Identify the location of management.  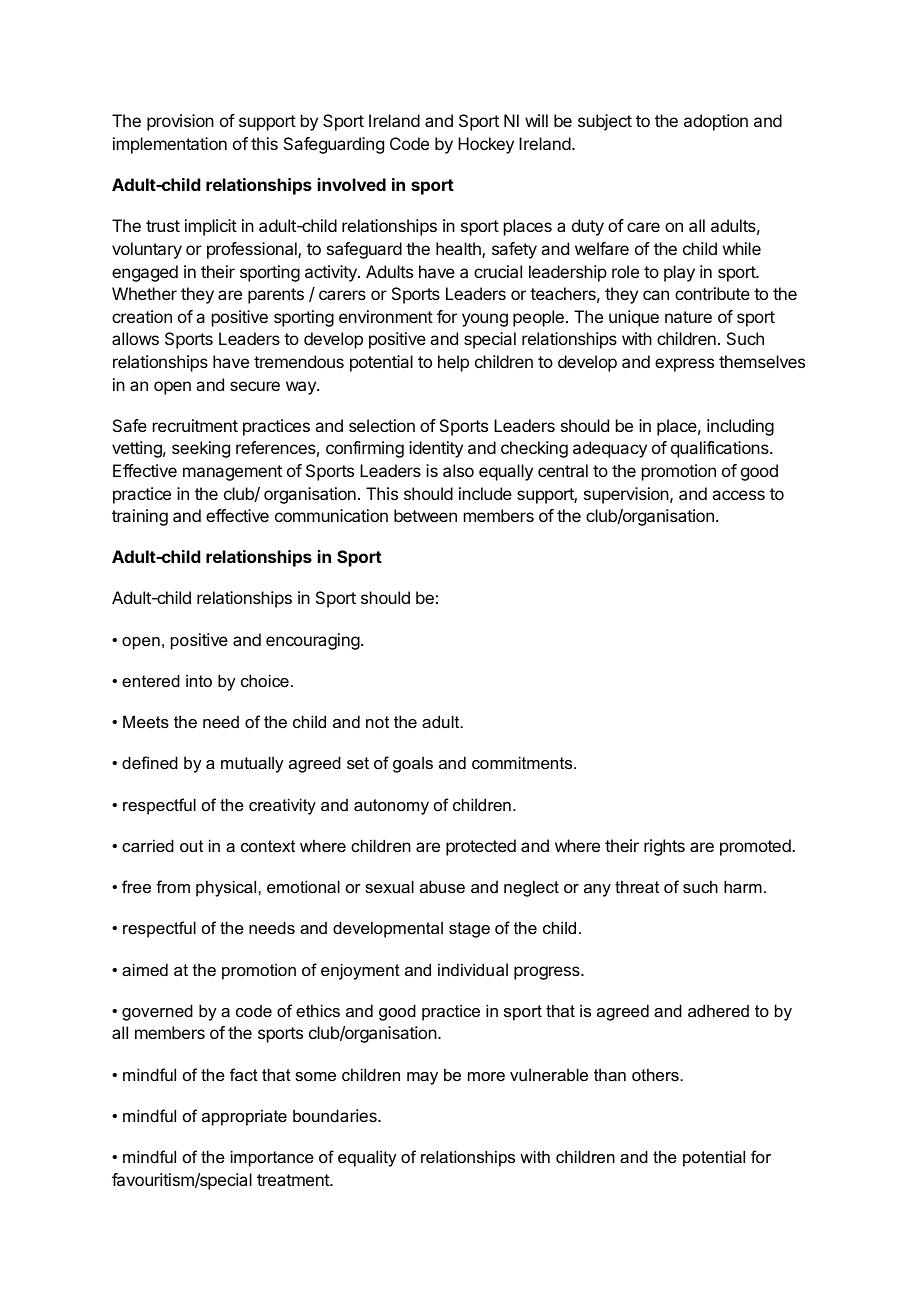
(232, 473).
